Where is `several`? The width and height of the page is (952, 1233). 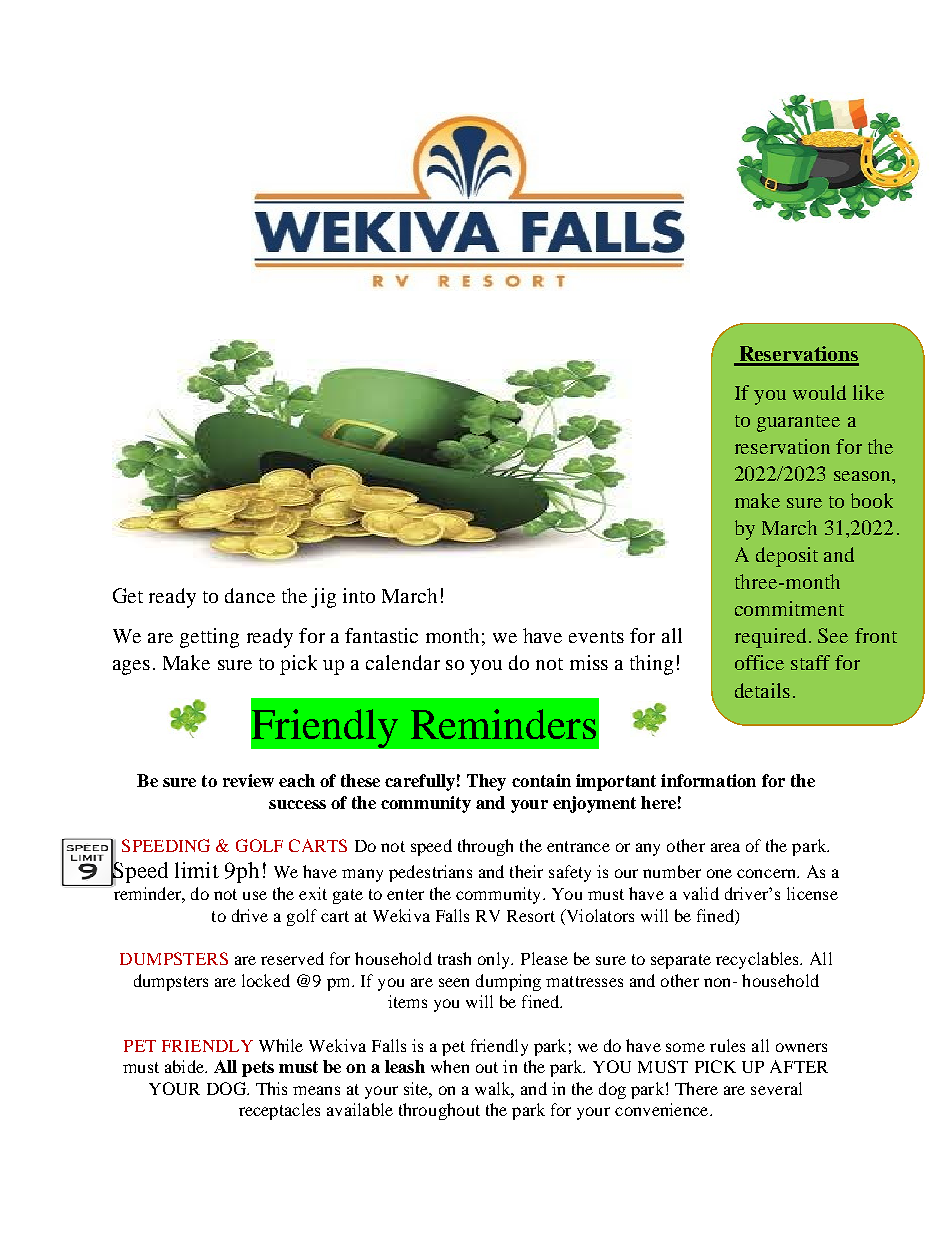
several is located at coordinates (776, 1088).
